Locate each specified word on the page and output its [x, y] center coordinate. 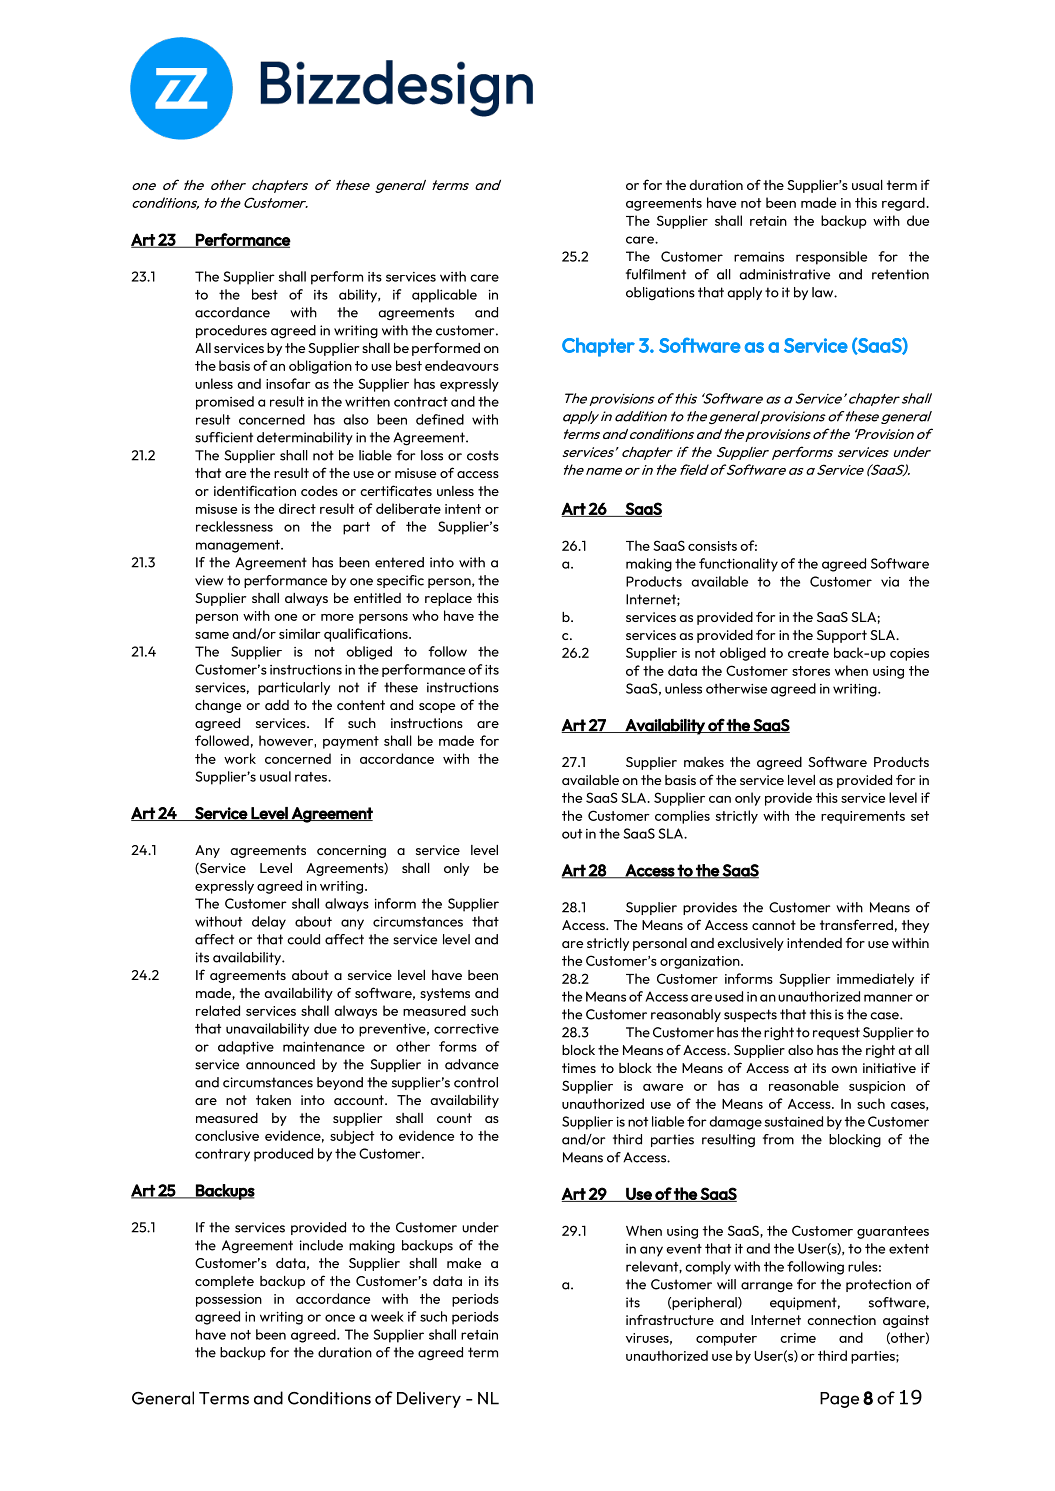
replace [448, 599]
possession [229, 1300]
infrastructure [670, 1319]
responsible [831, 258]
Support [842, 636]
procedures [231, 331]
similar [300, 633]
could [303, 939]
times [579, 1068]
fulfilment [656, 274]
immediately [875, 980]
